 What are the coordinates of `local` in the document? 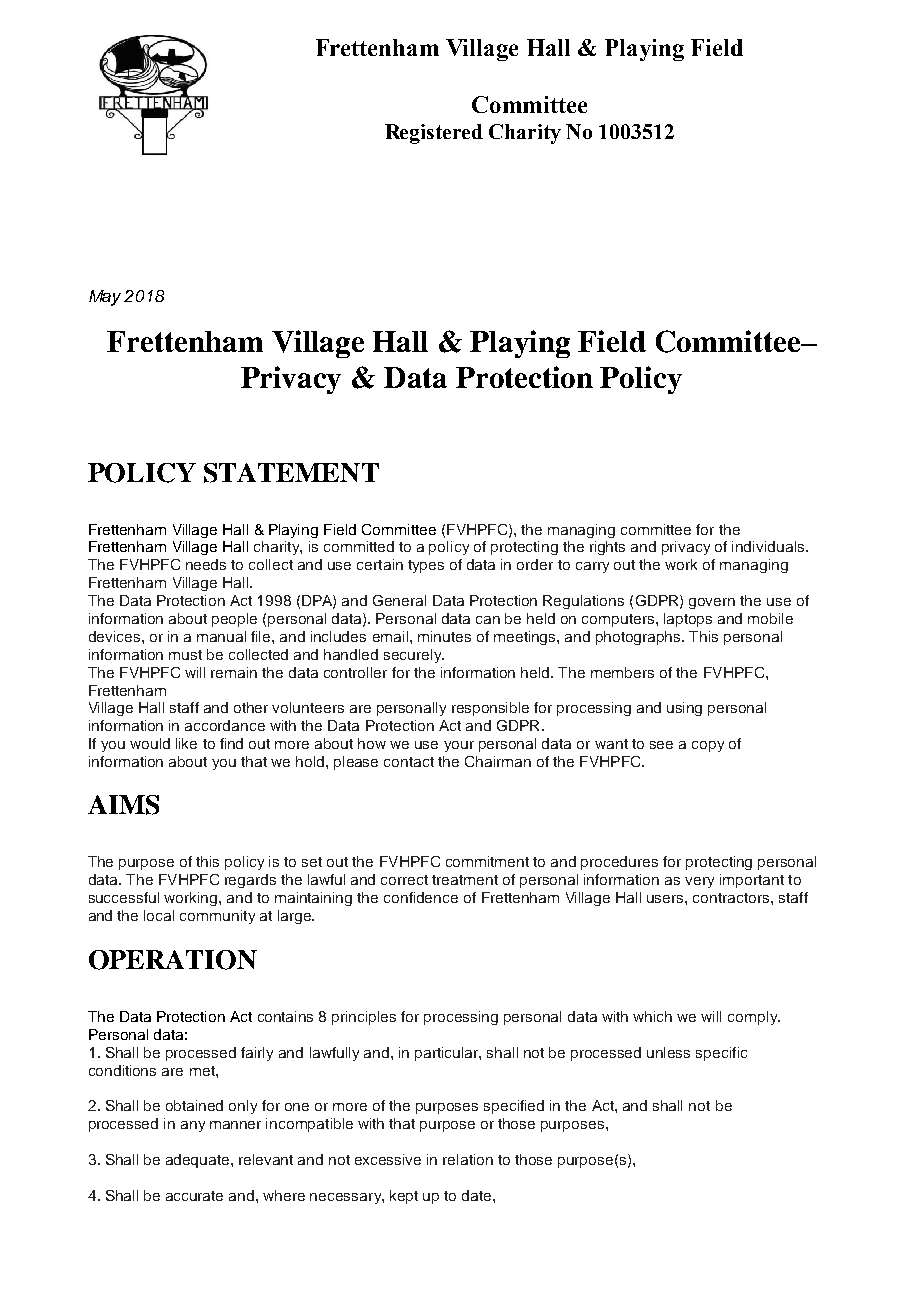 It's located at (159, 915).
